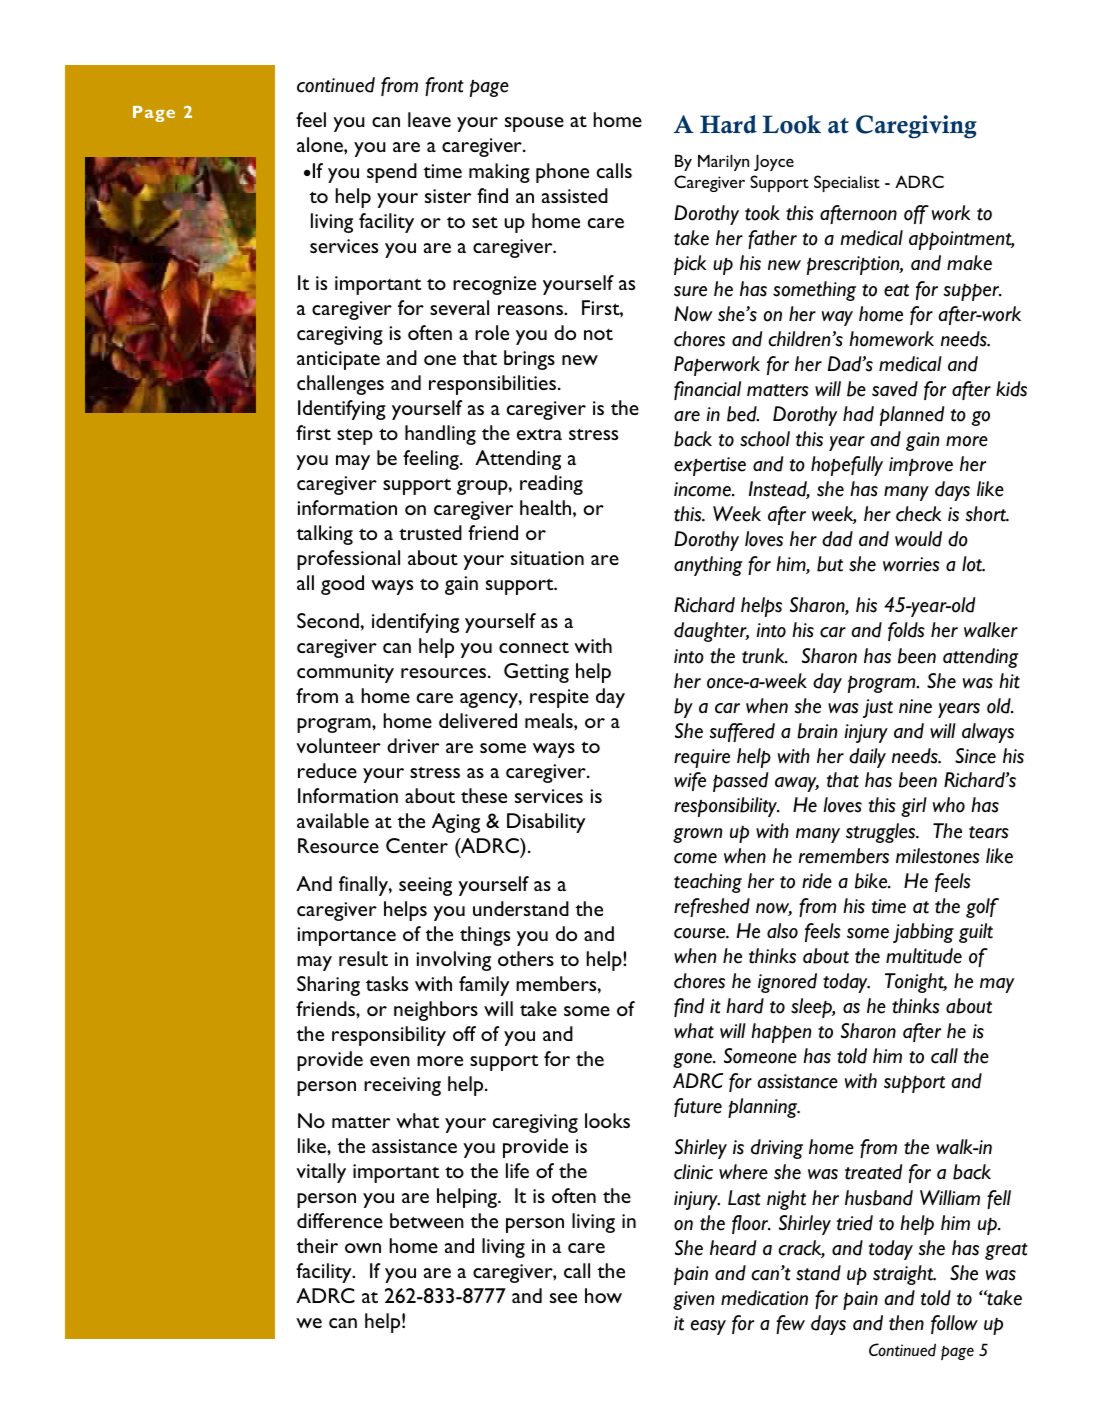 The image size is (1101, 1424). I want to click on driver, so click(413, 745).
